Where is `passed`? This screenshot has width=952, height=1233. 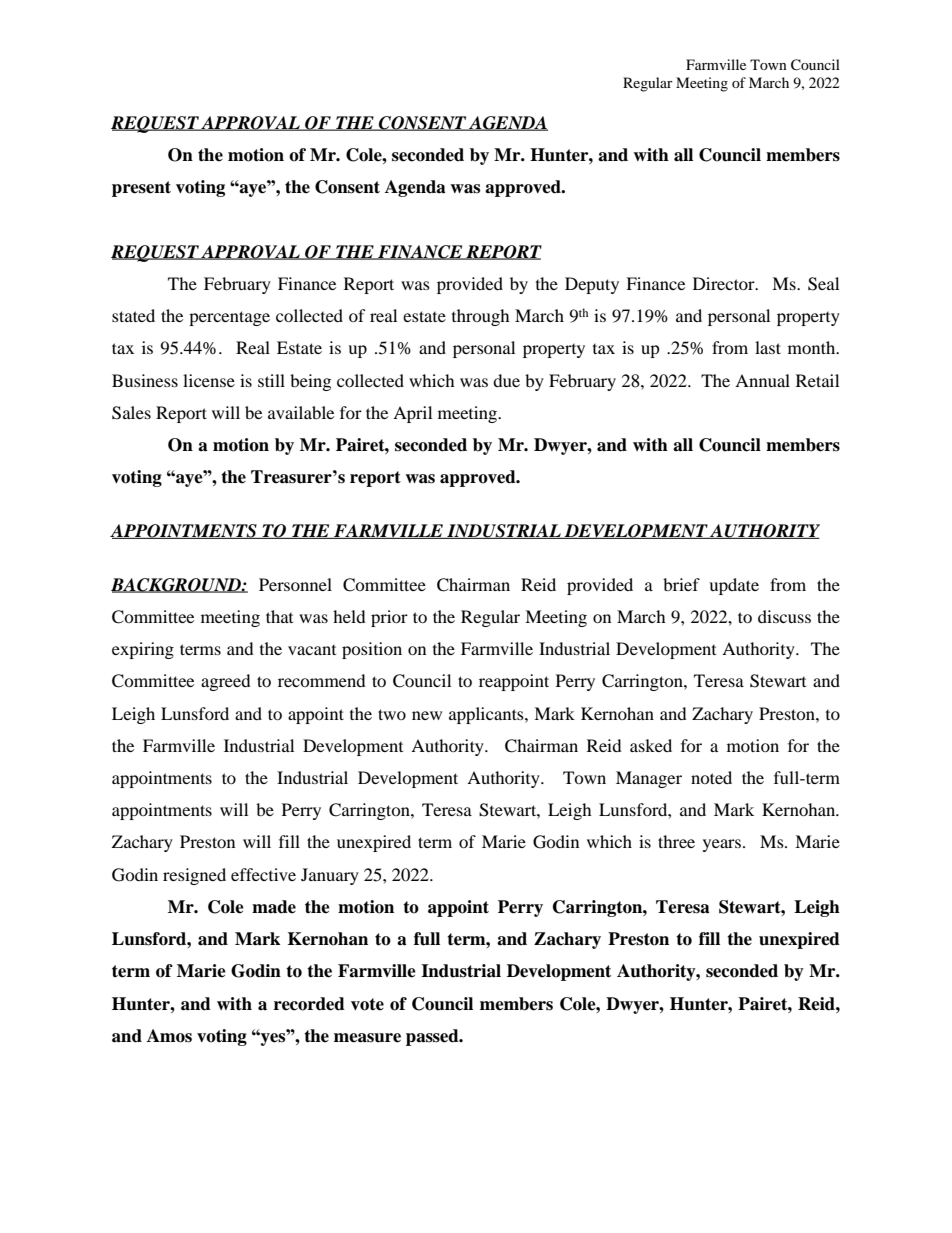 passed is located at coordinates (433, 1037).
